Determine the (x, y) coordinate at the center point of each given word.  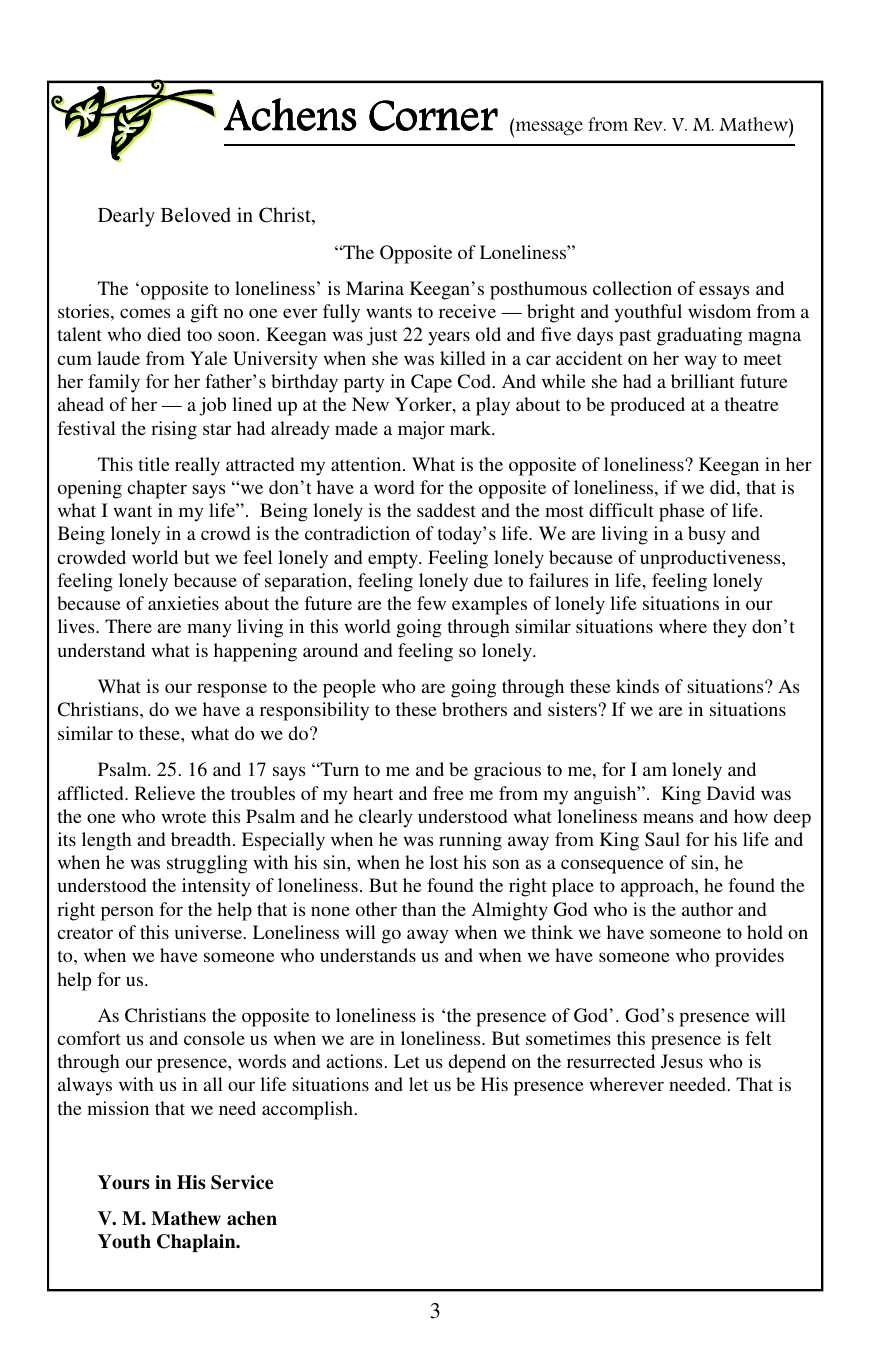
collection (632, 288)
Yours (124, 1182)
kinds (637, 686)
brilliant (703, 381)
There (128, 626)
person (127, 913)
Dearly (126, 217)
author (707, 909)
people (349, 688)
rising (174, 430)
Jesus (682, 1061)
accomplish (309, 1110)
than (419, 909)
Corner (433, 115)
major (421, 430)
